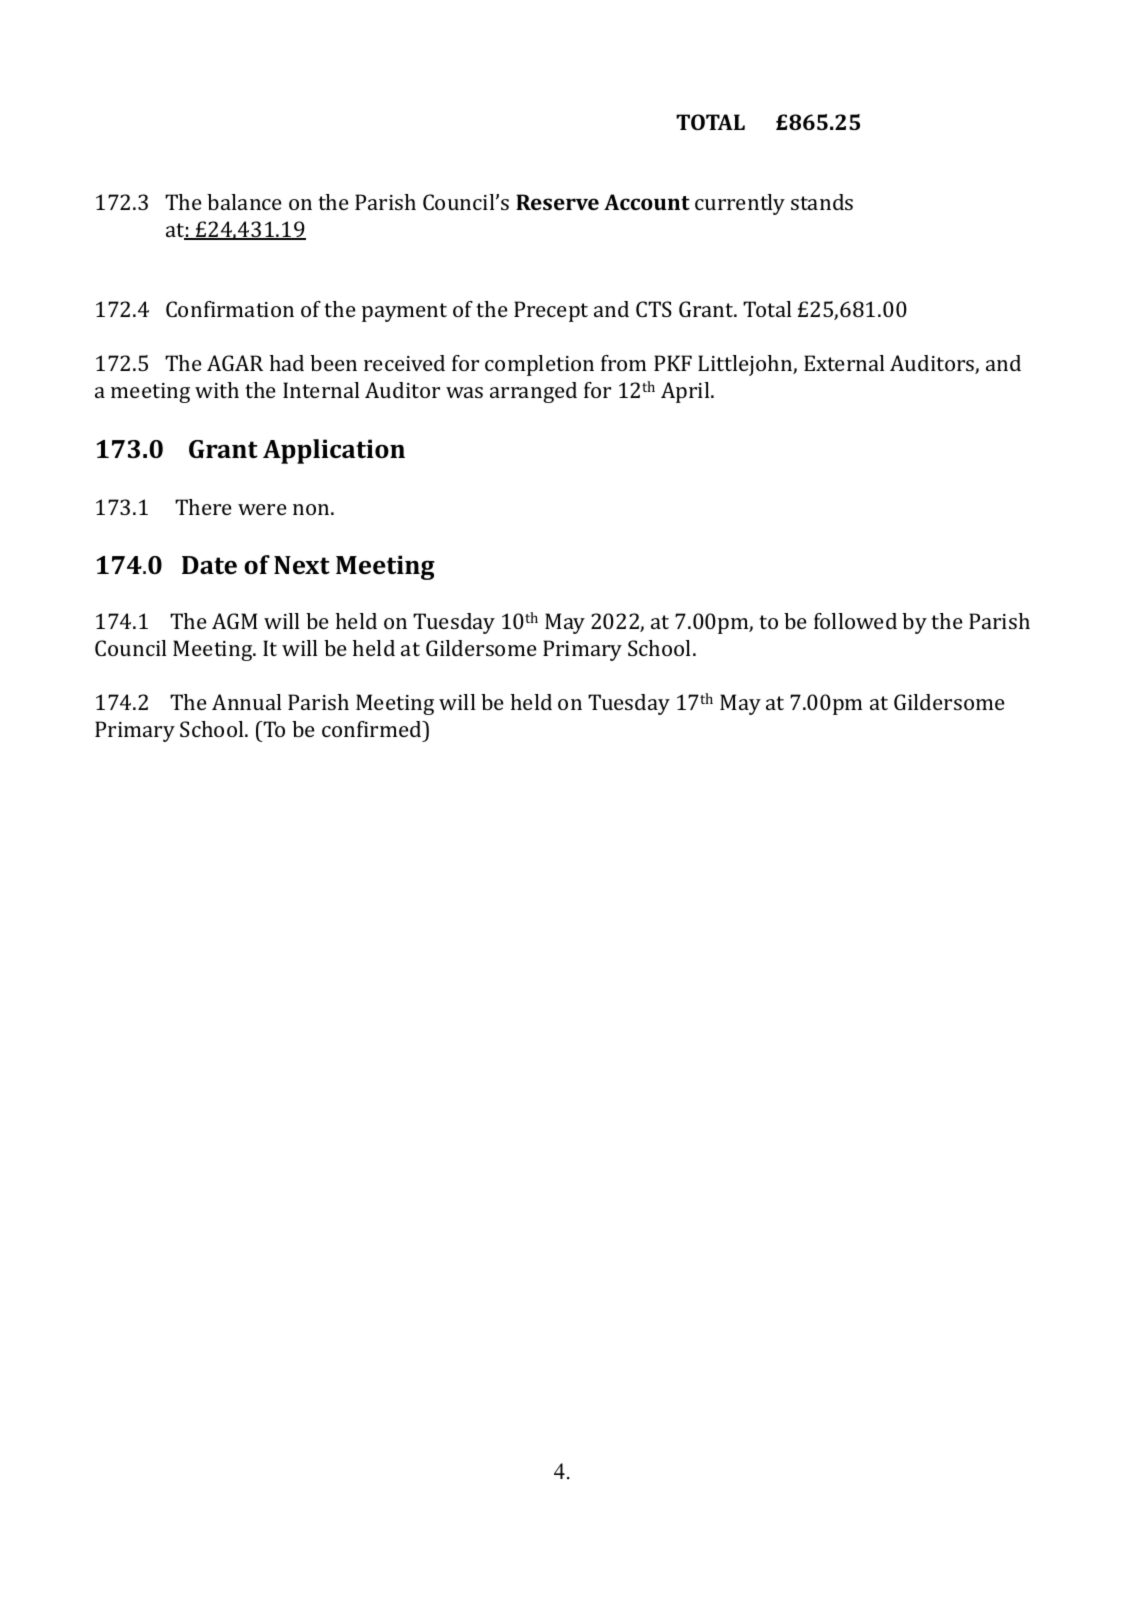 The width and height of the screenshot is (1139, 1611). Describe the element at coordinates (740, 204) in the screenshot. I see `currently` at that location.
